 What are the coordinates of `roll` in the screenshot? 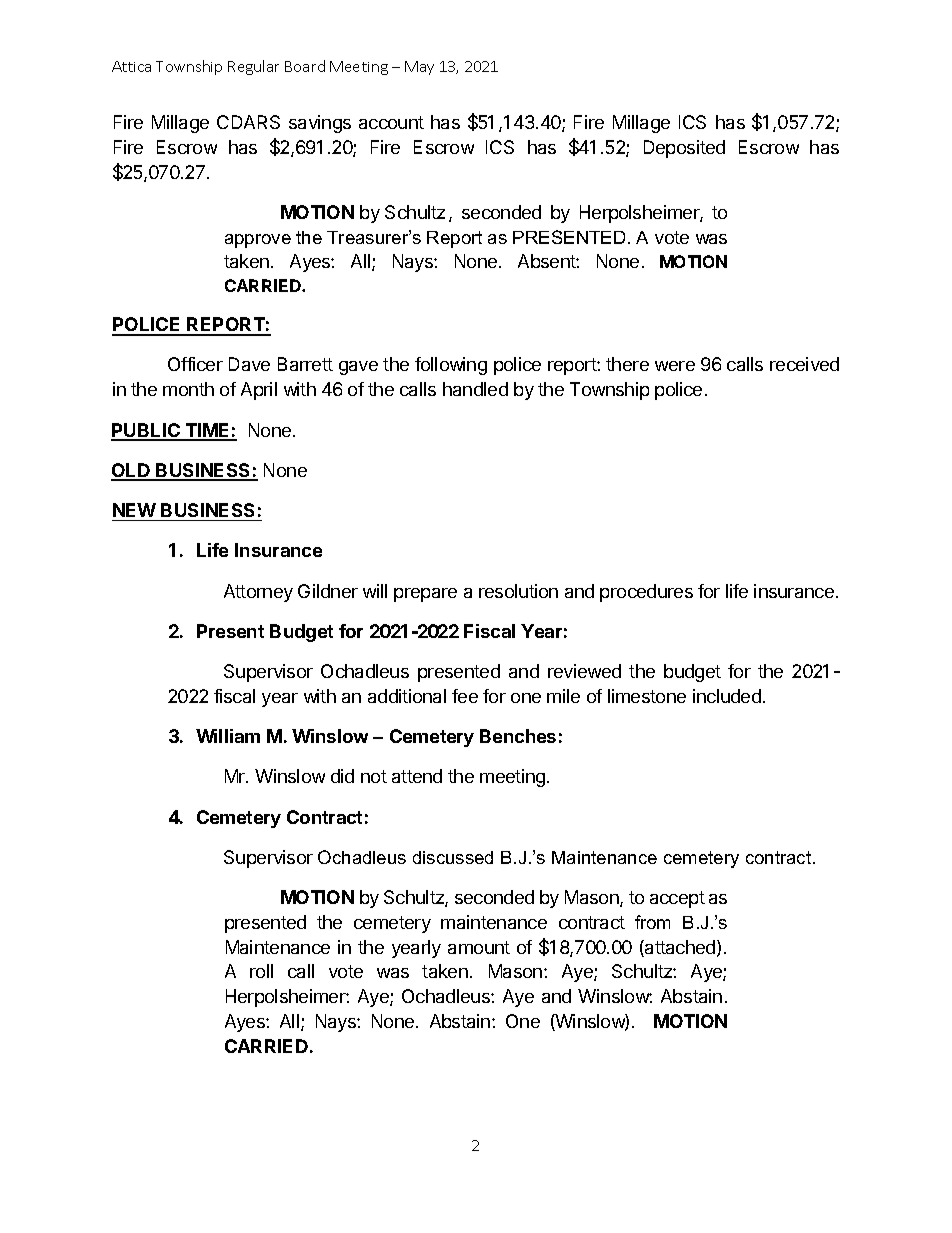 It's located at (261, 971).
